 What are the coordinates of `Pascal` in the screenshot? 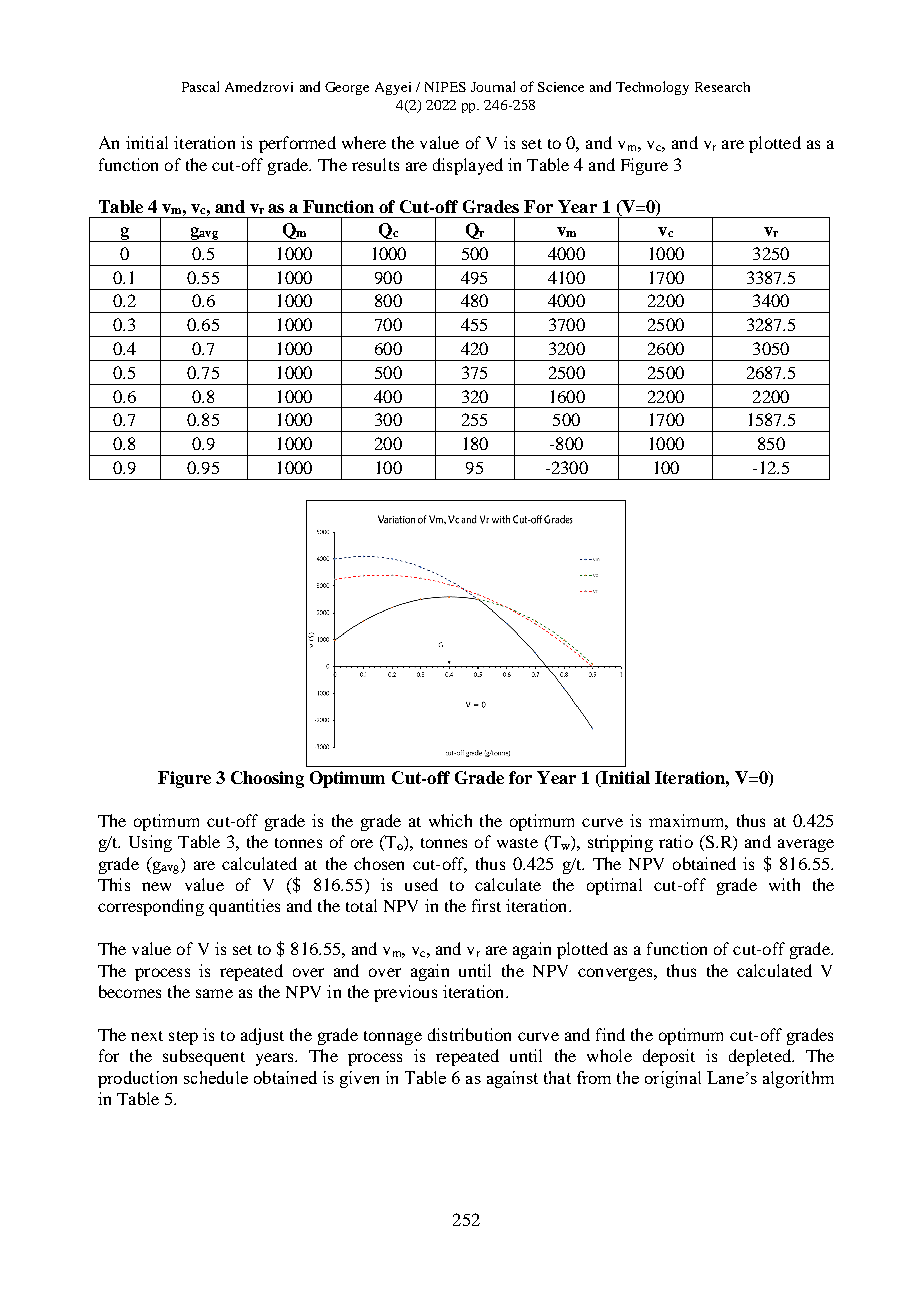 It's located at (200, 86).
